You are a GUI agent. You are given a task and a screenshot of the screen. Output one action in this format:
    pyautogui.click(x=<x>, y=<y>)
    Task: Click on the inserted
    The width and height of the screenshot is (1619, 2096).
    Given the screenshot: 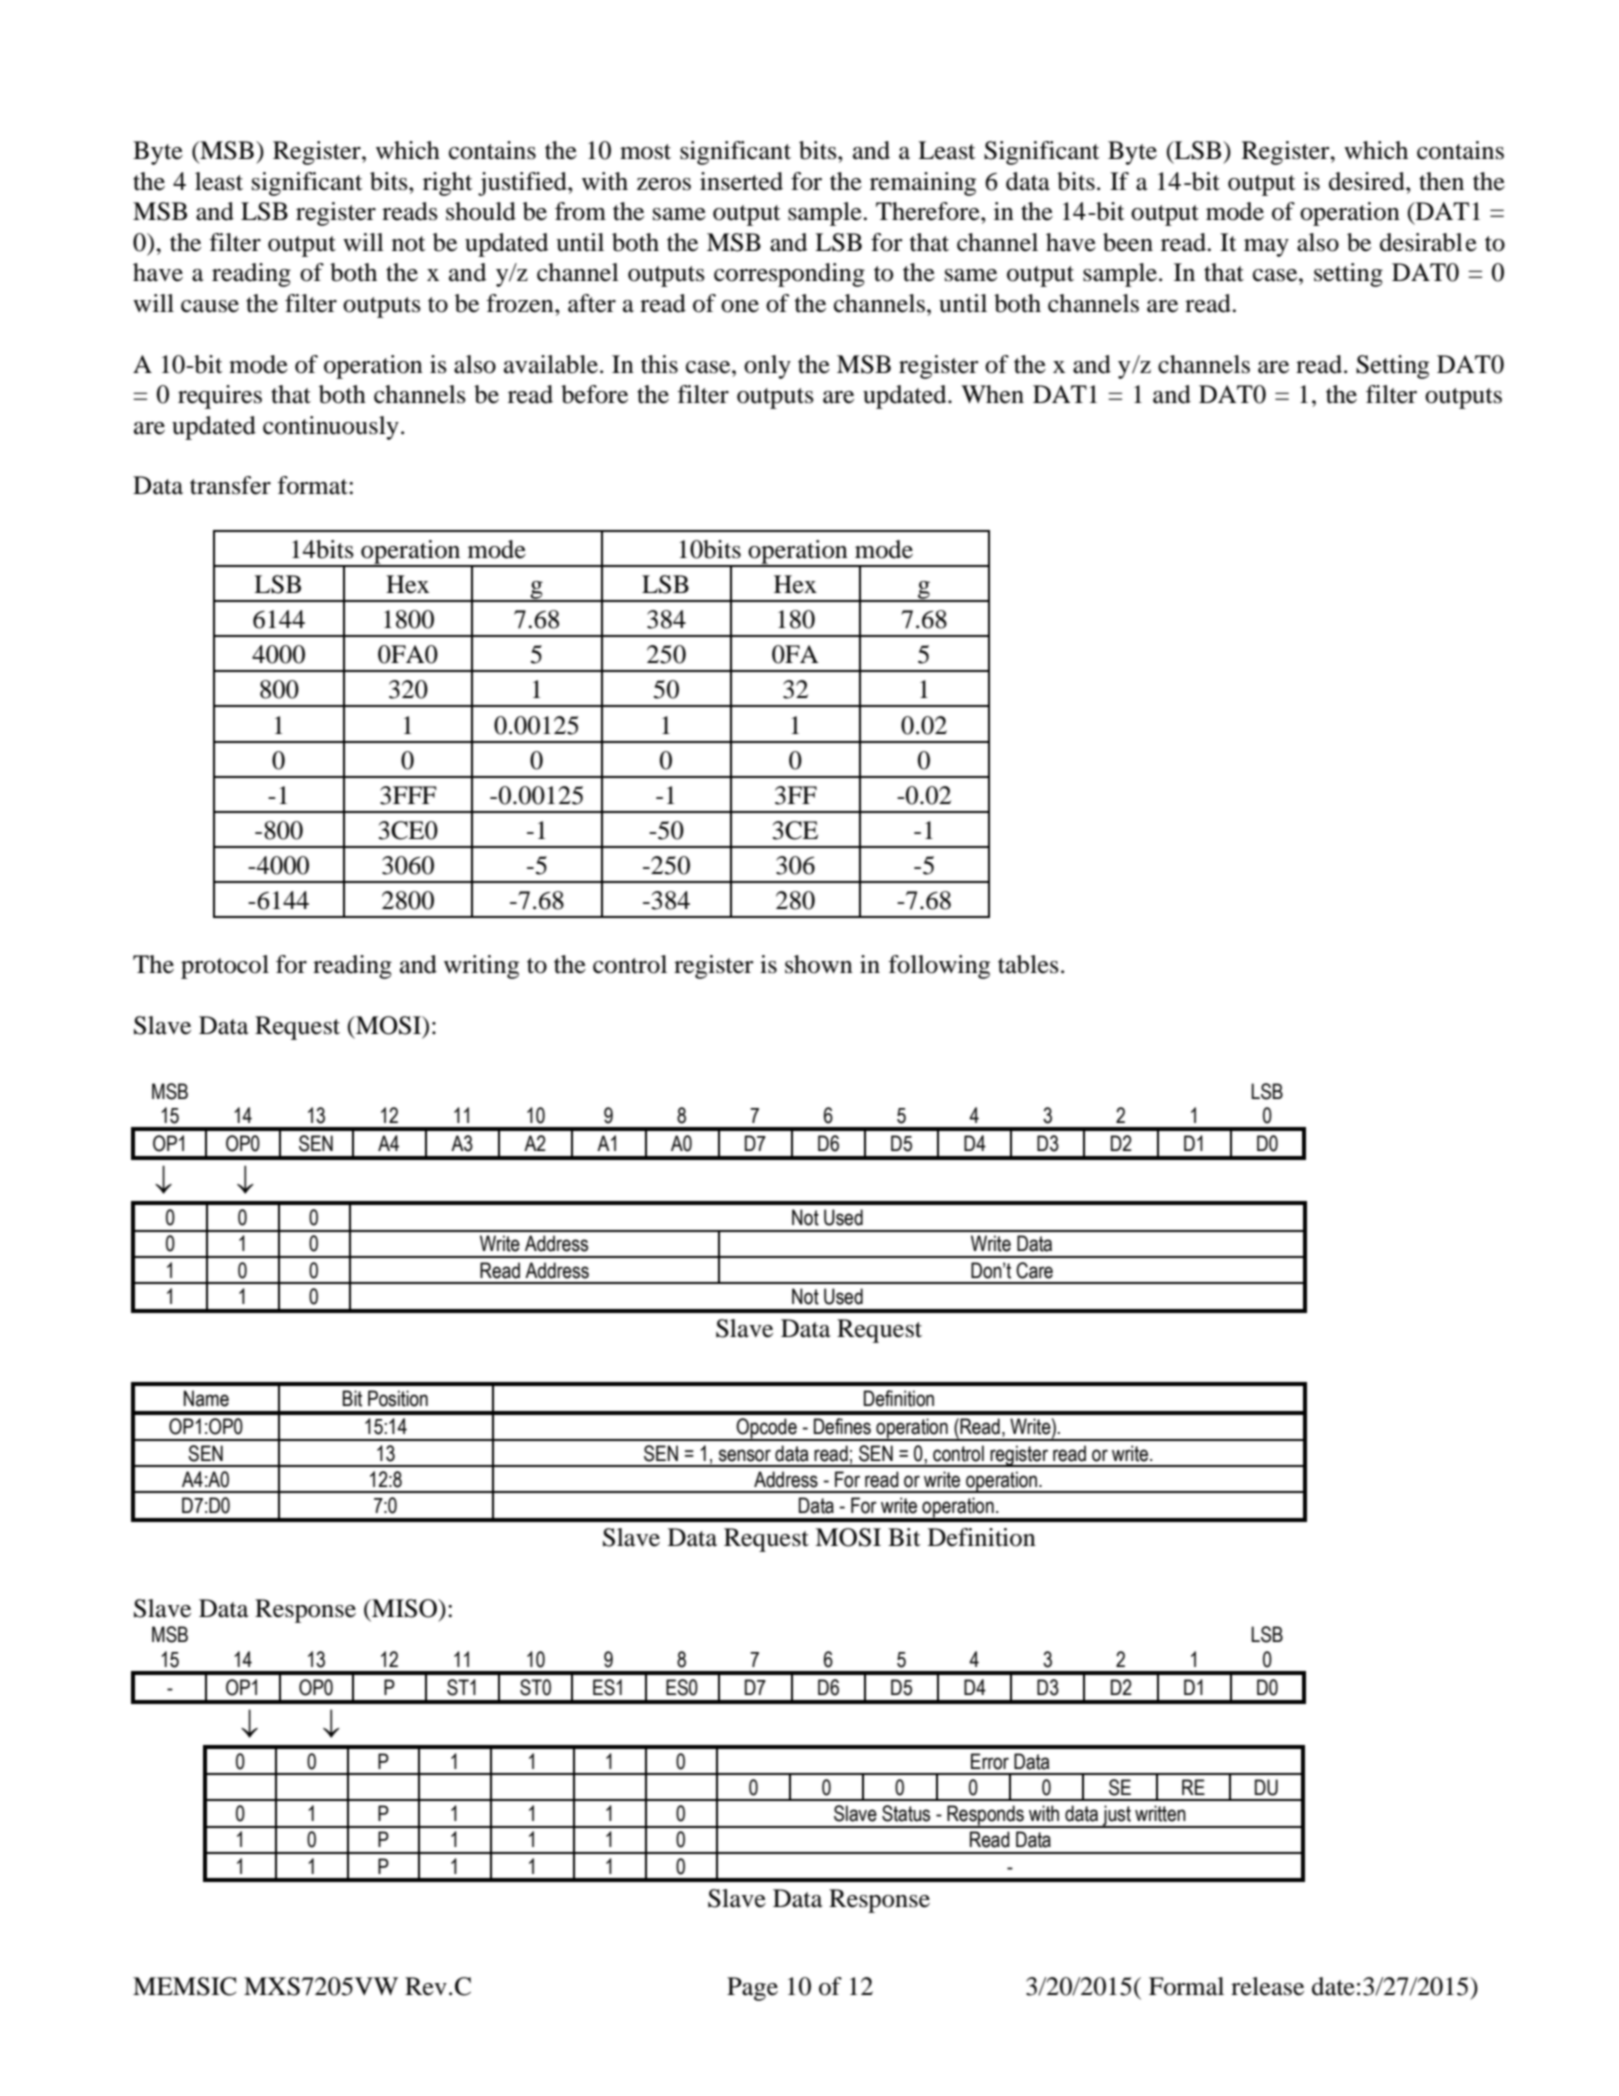 What is the action you would take?
    pyautogui.click(x=741, y=181)
